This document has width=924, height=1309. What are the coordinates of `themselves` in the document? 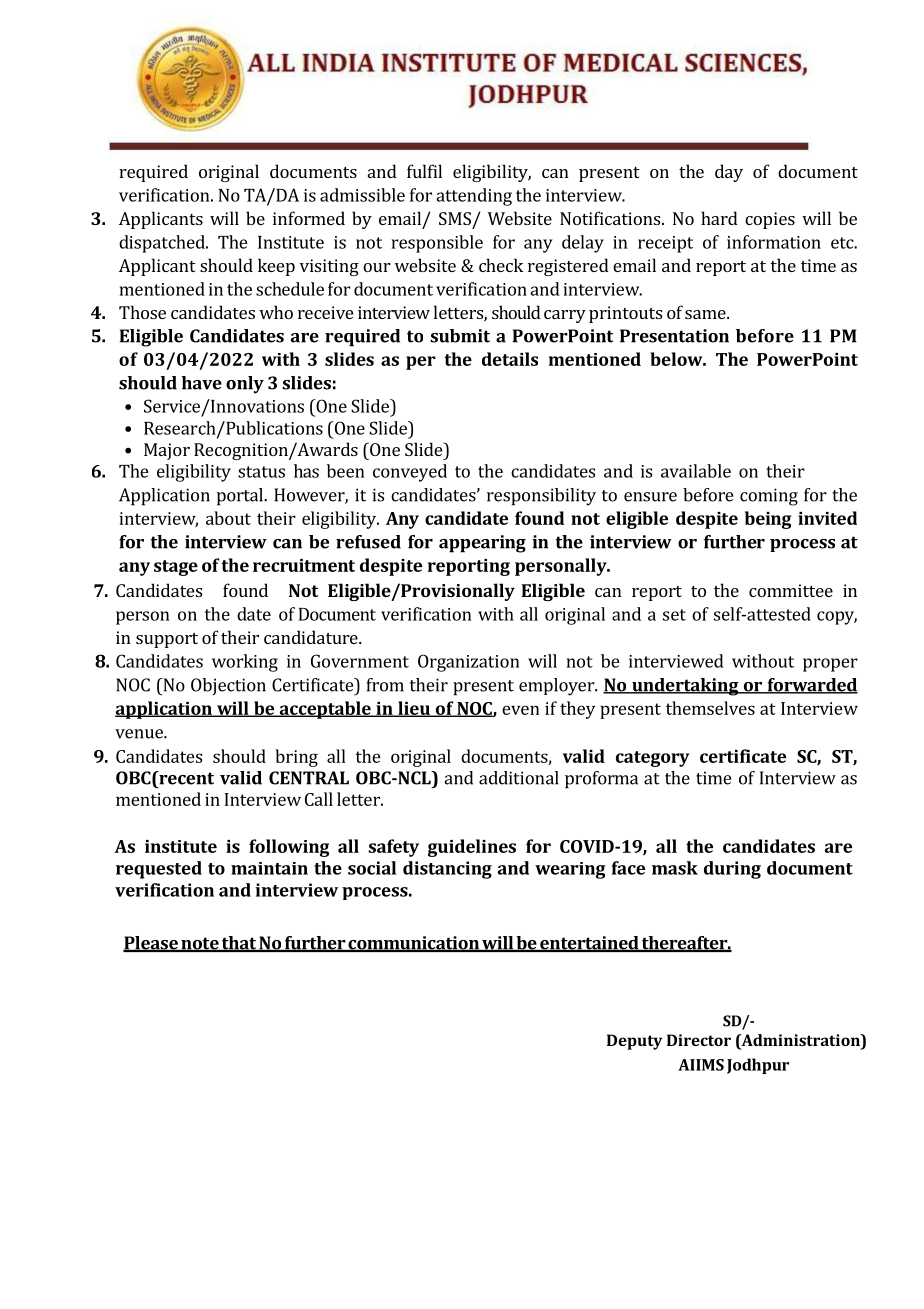 It's located at (710, 708).
